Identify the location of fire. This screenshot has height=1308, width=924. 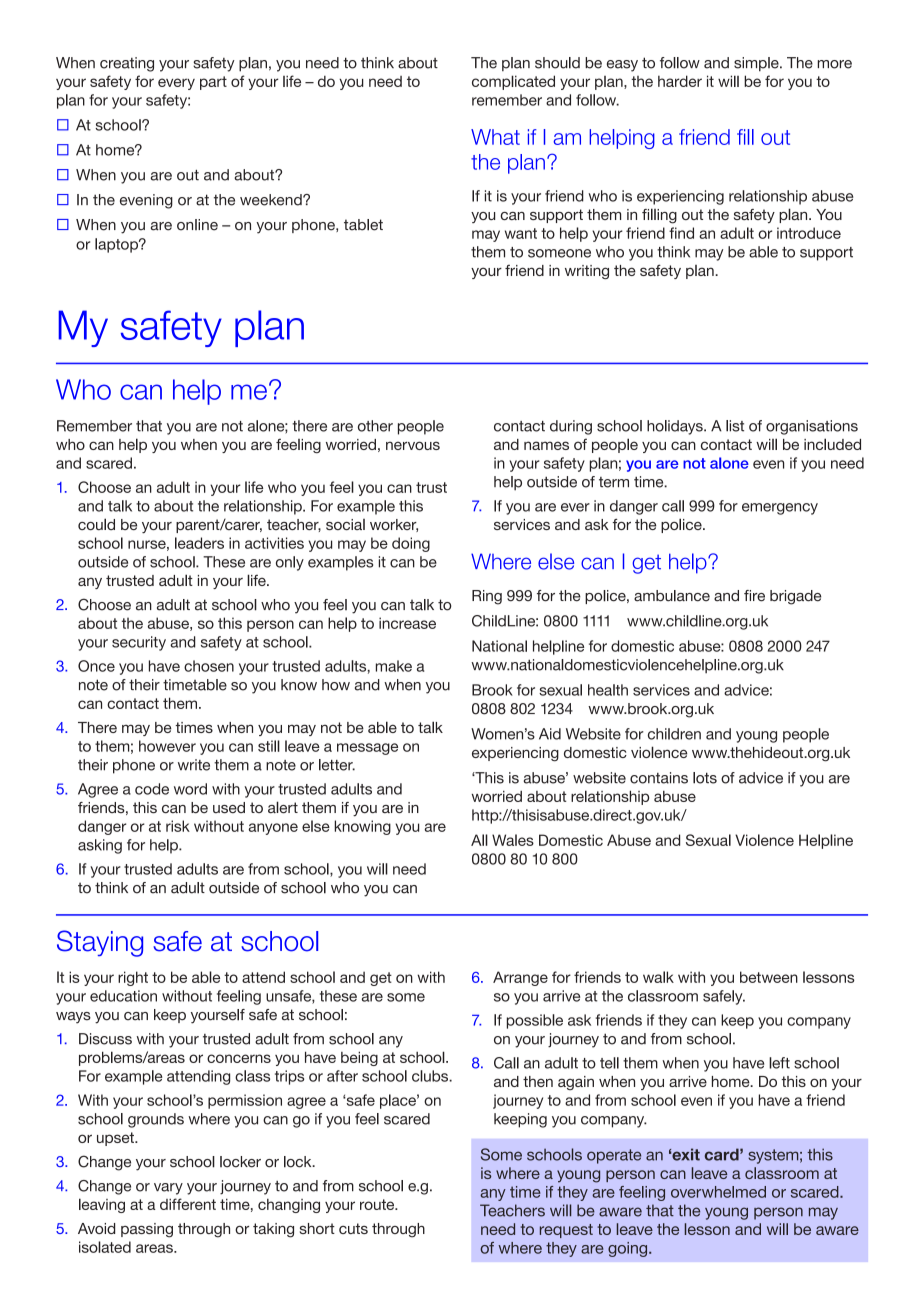
(754, 596).
